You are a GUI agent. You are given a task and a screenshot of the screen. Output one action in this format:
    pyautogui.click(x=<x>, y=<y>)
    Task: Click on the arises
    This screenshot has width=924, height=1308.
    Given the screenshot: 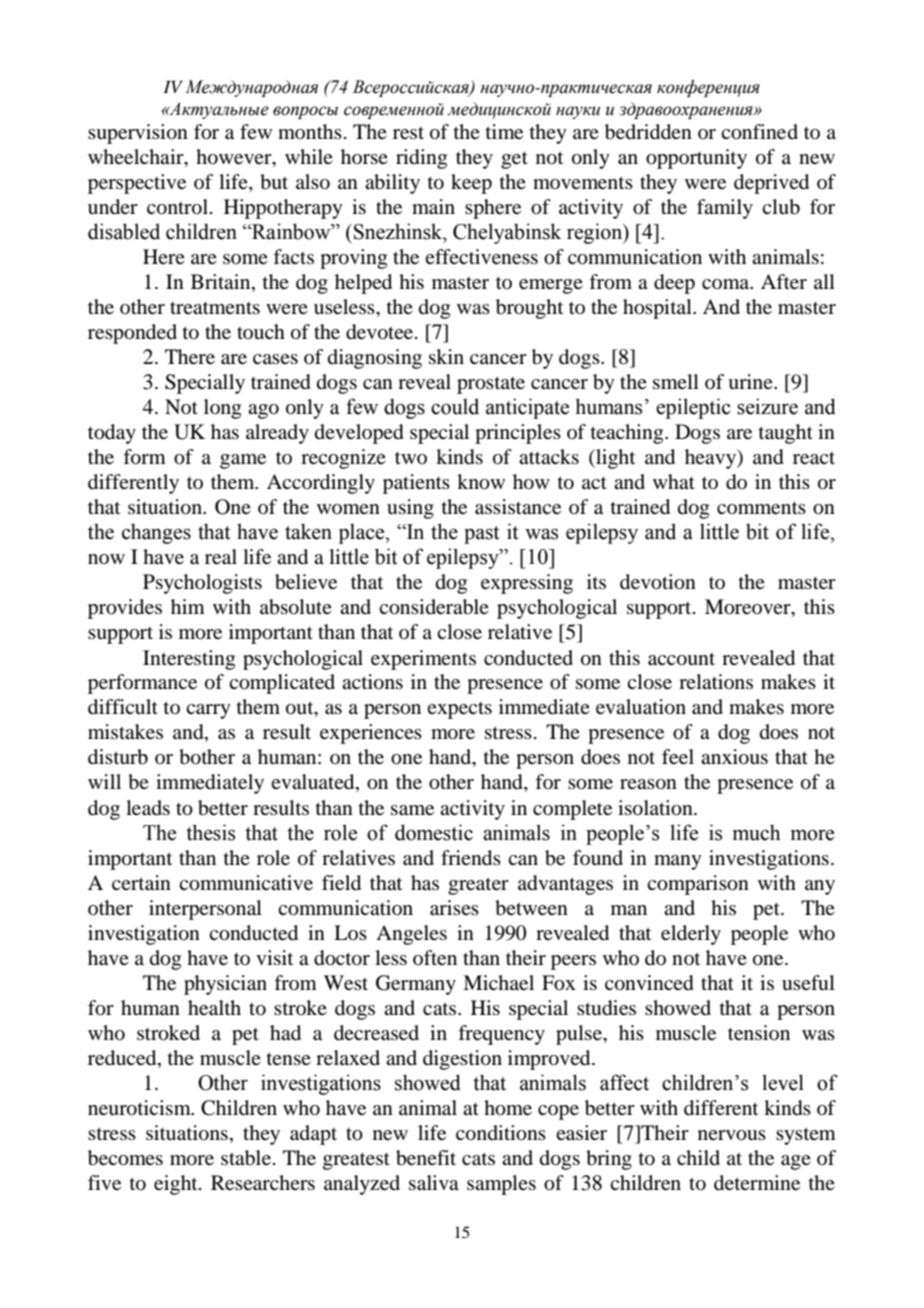 What is the action you would take?
    pyautogui.click(x=454, y=908)
